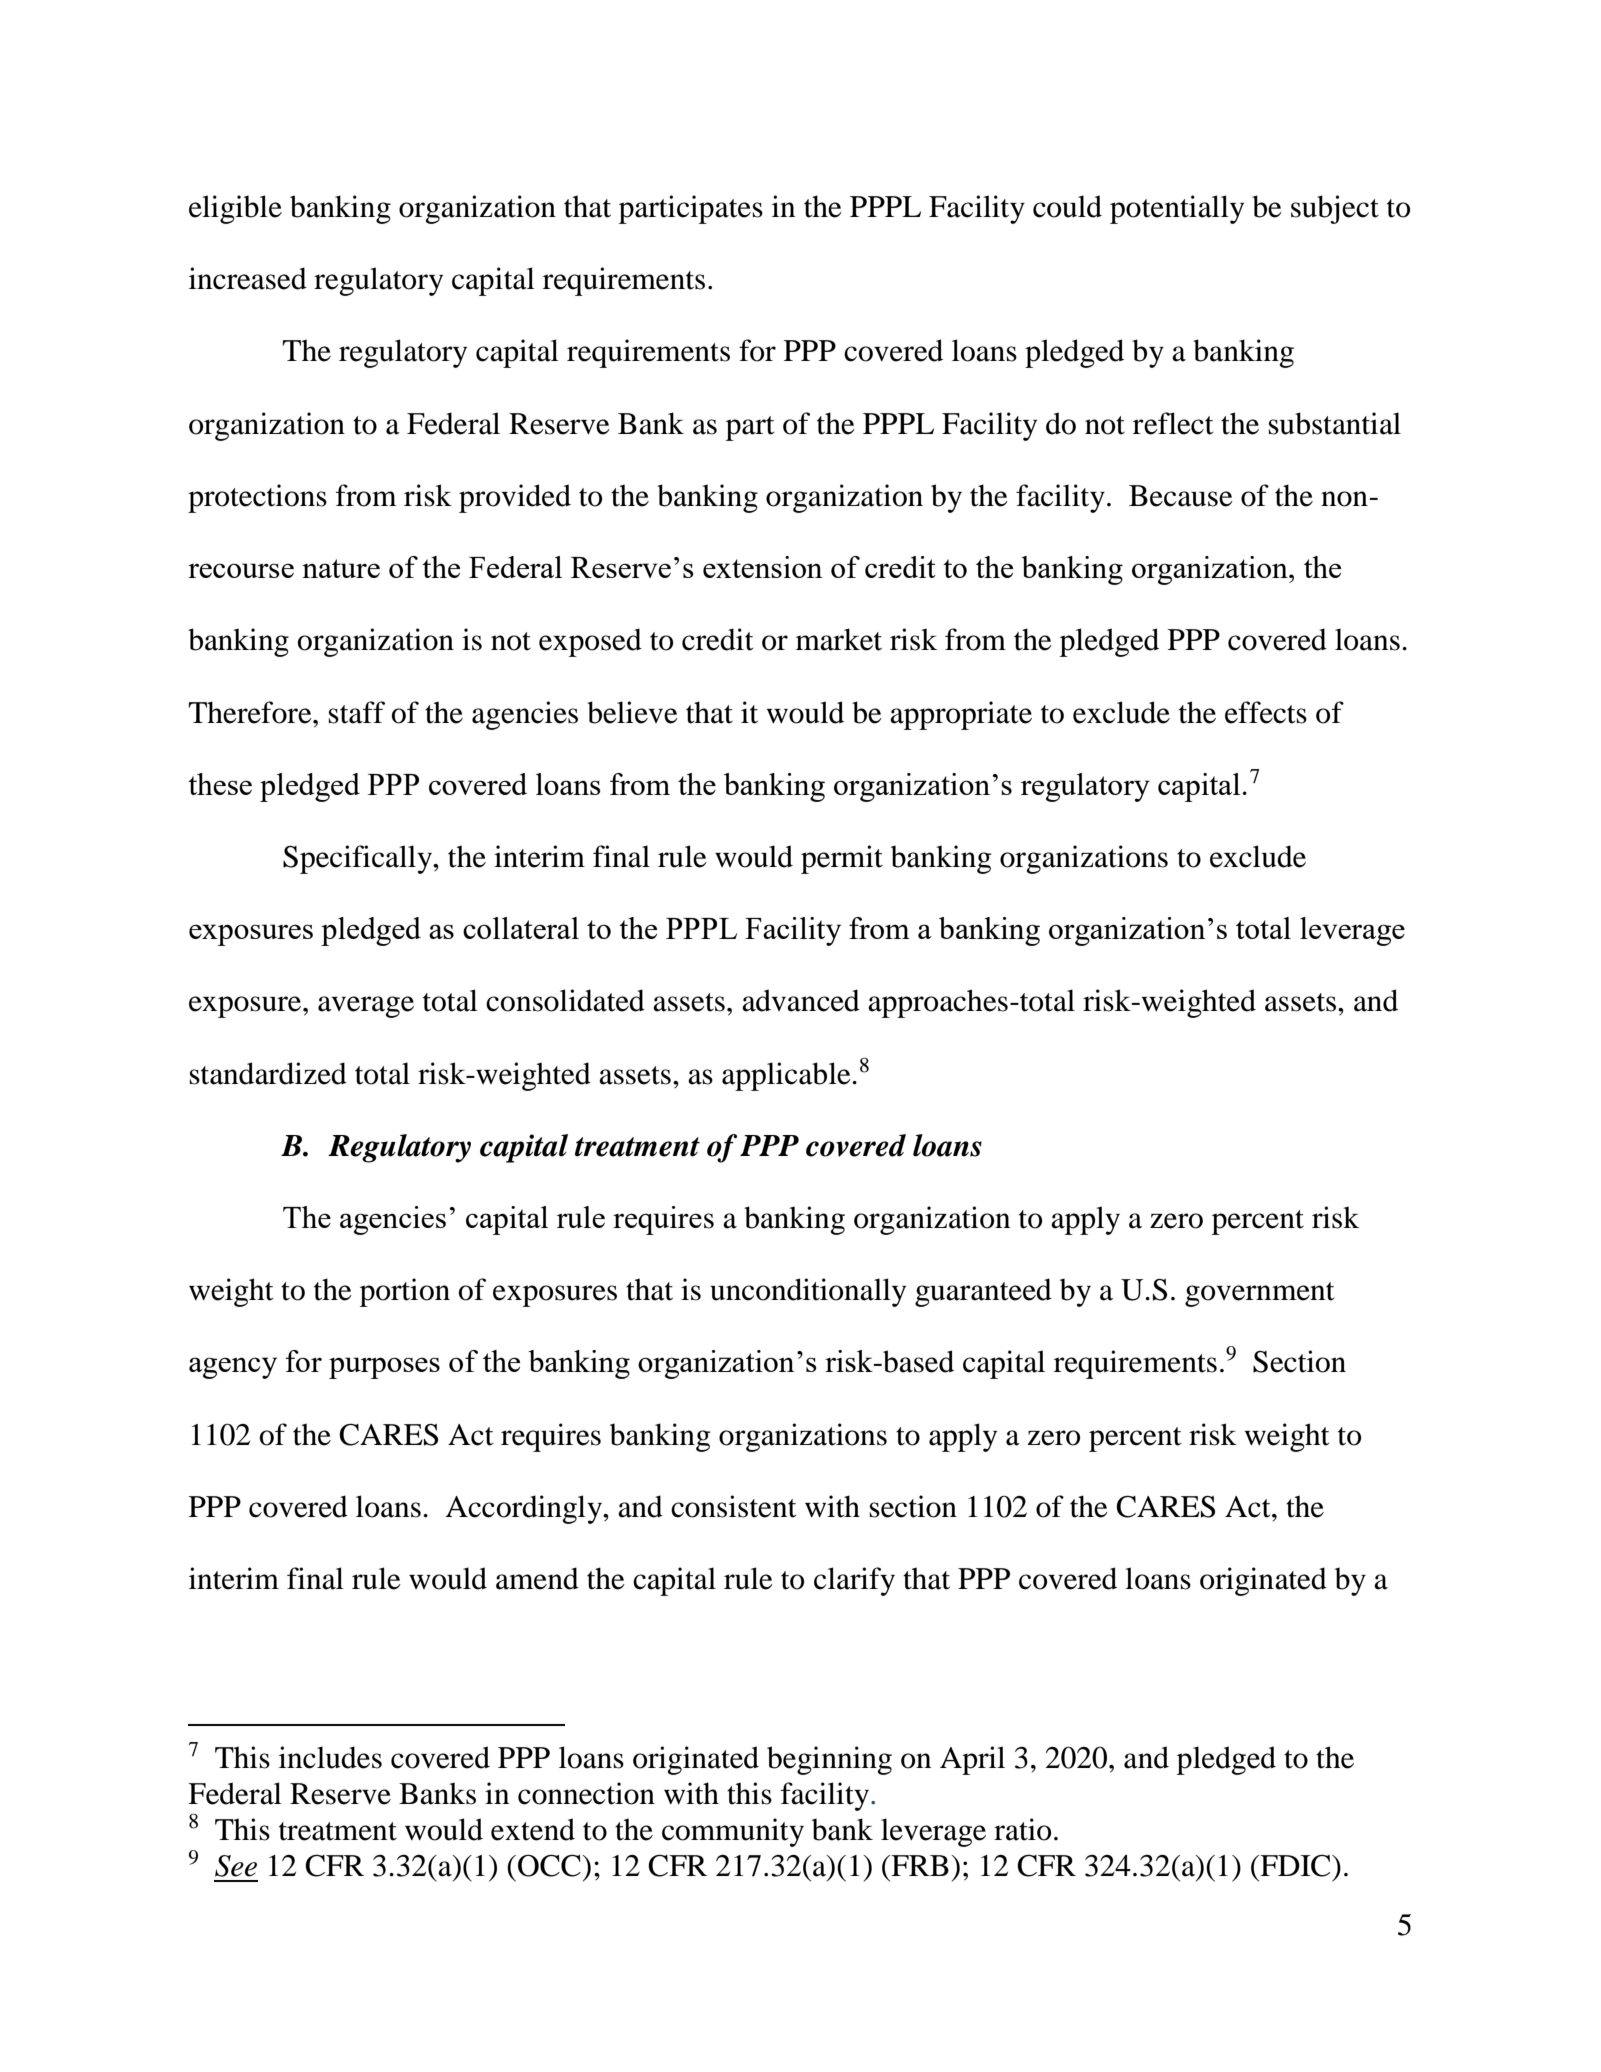 This image has width=1601, height=2072. I want to click on guaranteed, so click(983, 1292).
